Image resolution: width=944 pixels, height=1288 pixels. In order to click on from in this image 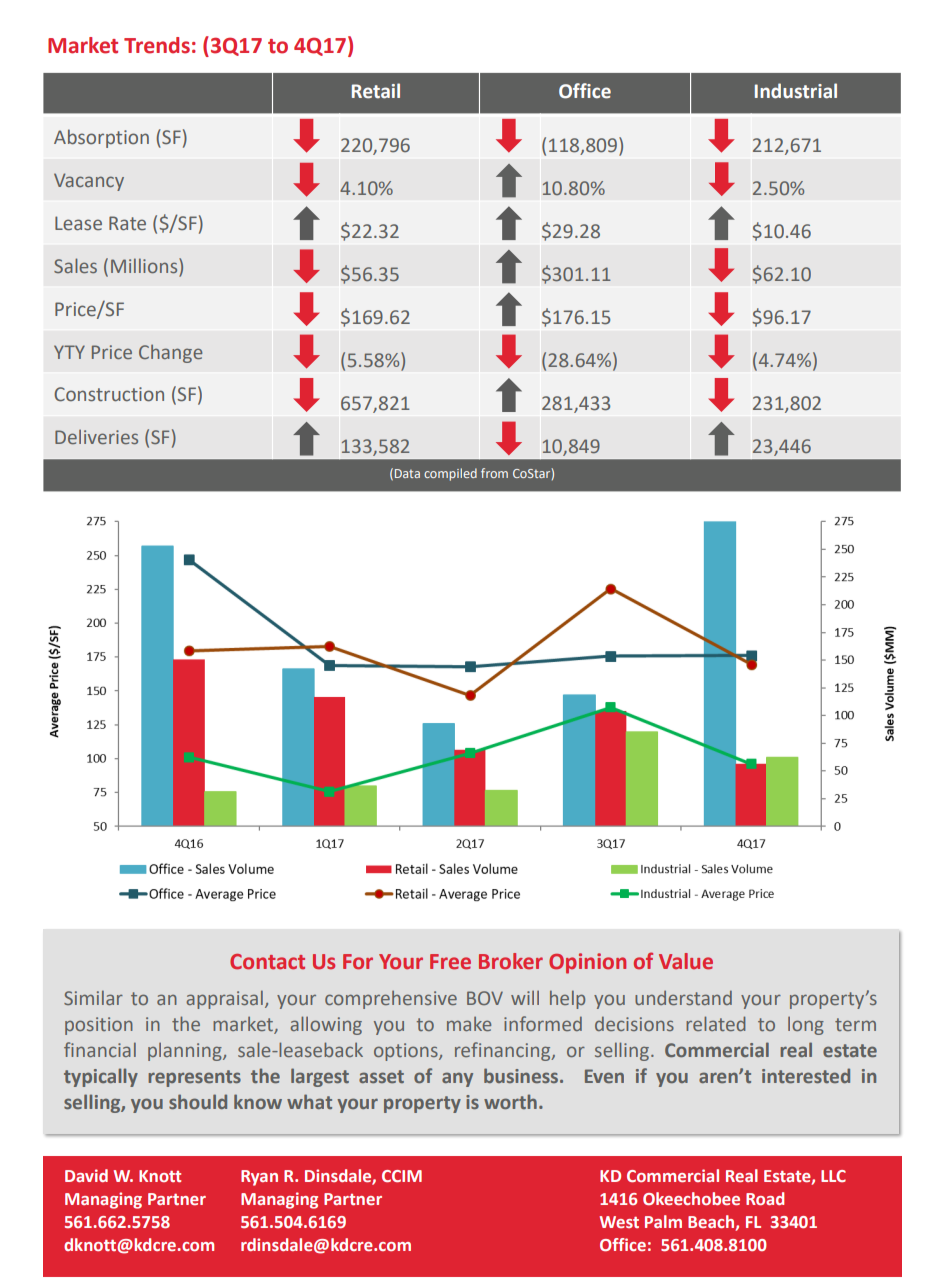, I will do `click(494, 473)`.
